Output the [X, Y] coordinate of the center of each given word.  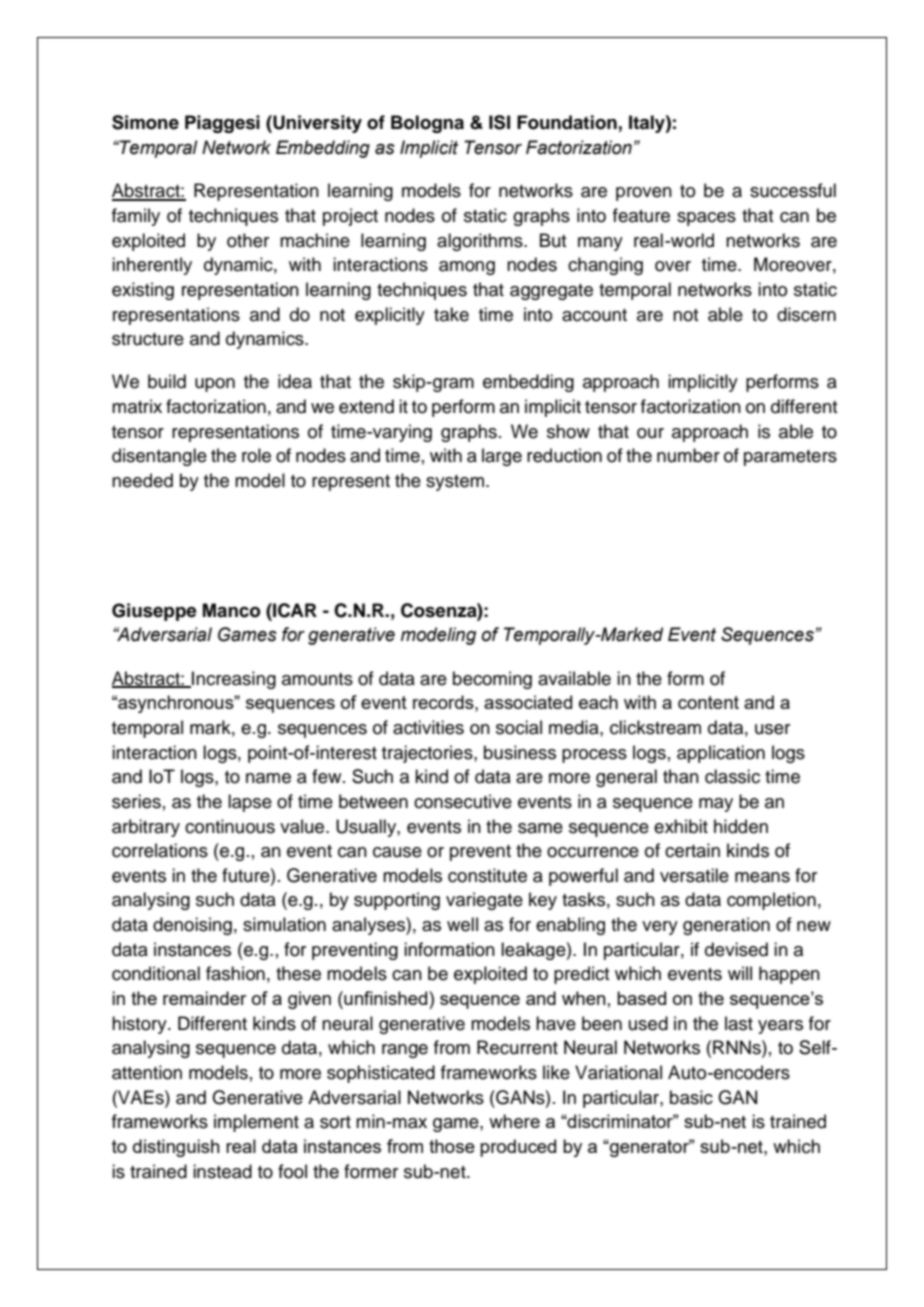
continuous [230, 826]
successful [793, 190]
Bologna [427, 124]
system [455, 483]
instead [222, 1171]
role [256, 455]
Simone [145, 122]
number [688, 455]
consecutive [463, 801]
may [716, 805]
